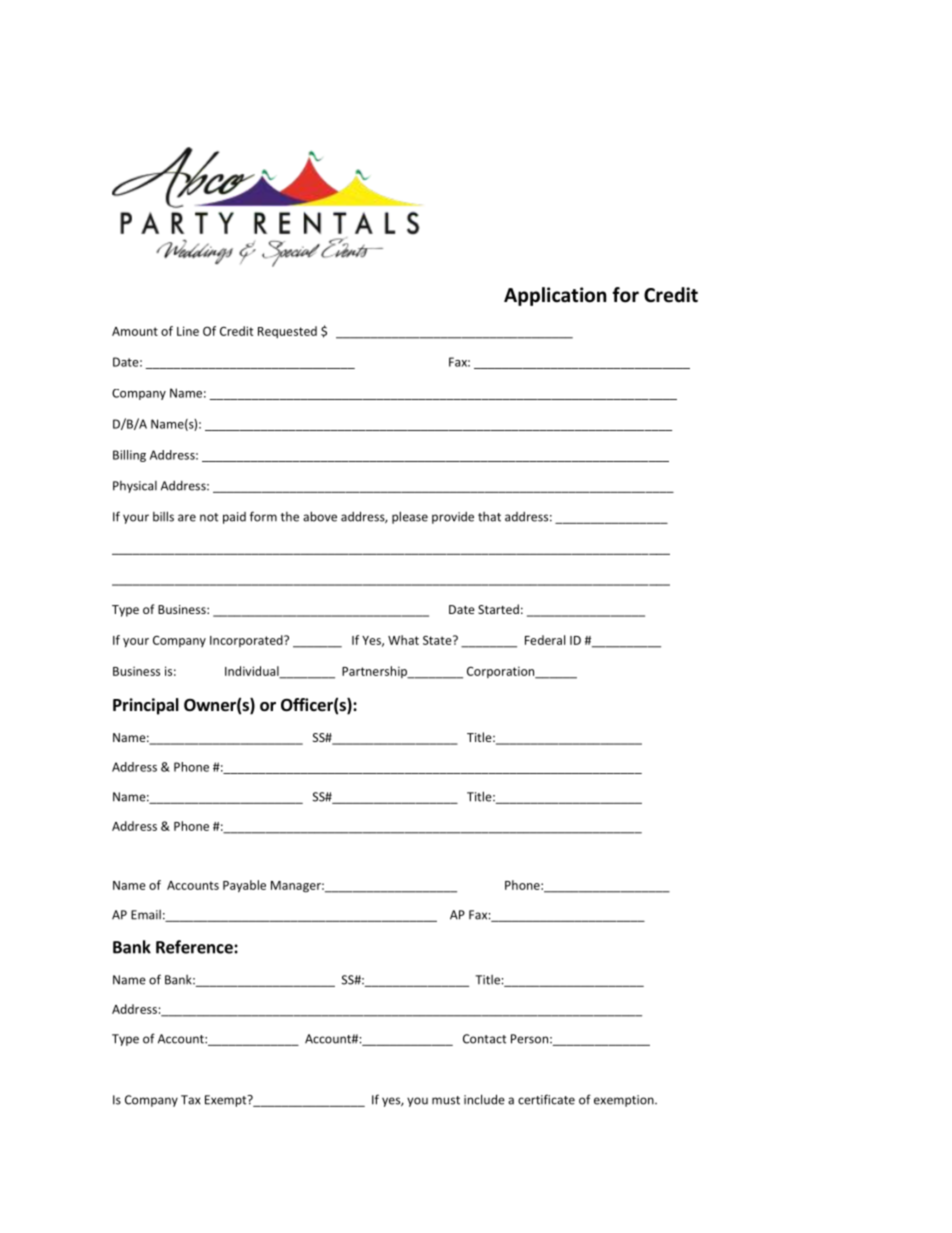  I want to click on Federal, so click(545, 640).
